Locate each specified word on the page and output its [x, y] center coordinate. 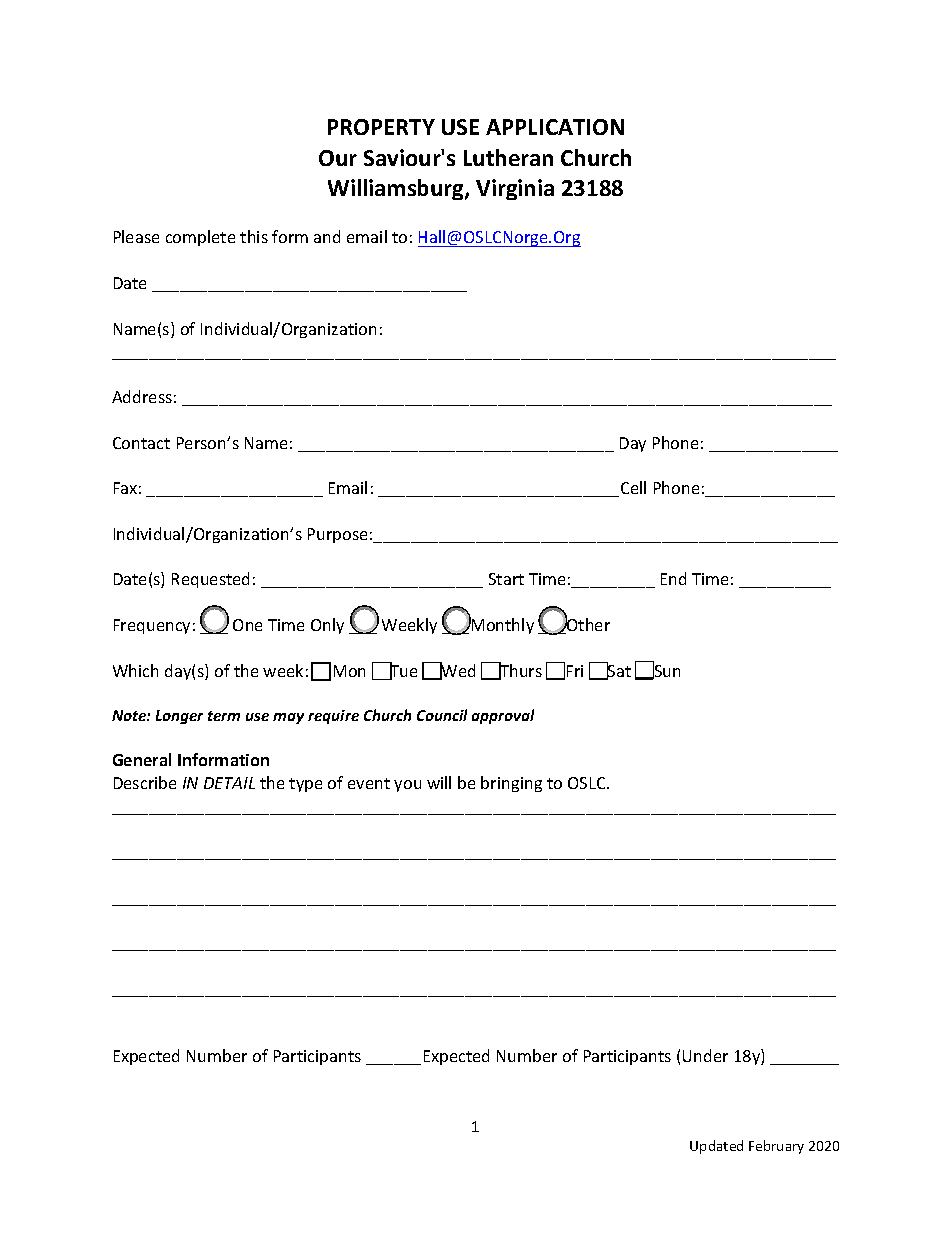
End [673, 578]
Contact [141, 443]
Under [705, 1055]
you [407, 786]
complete [200, 238]
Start [506, 579]
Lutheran [508, 157]
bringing [511, 784]
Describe [145, 782]
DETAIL [229, 783]
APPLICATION [555, 127]
